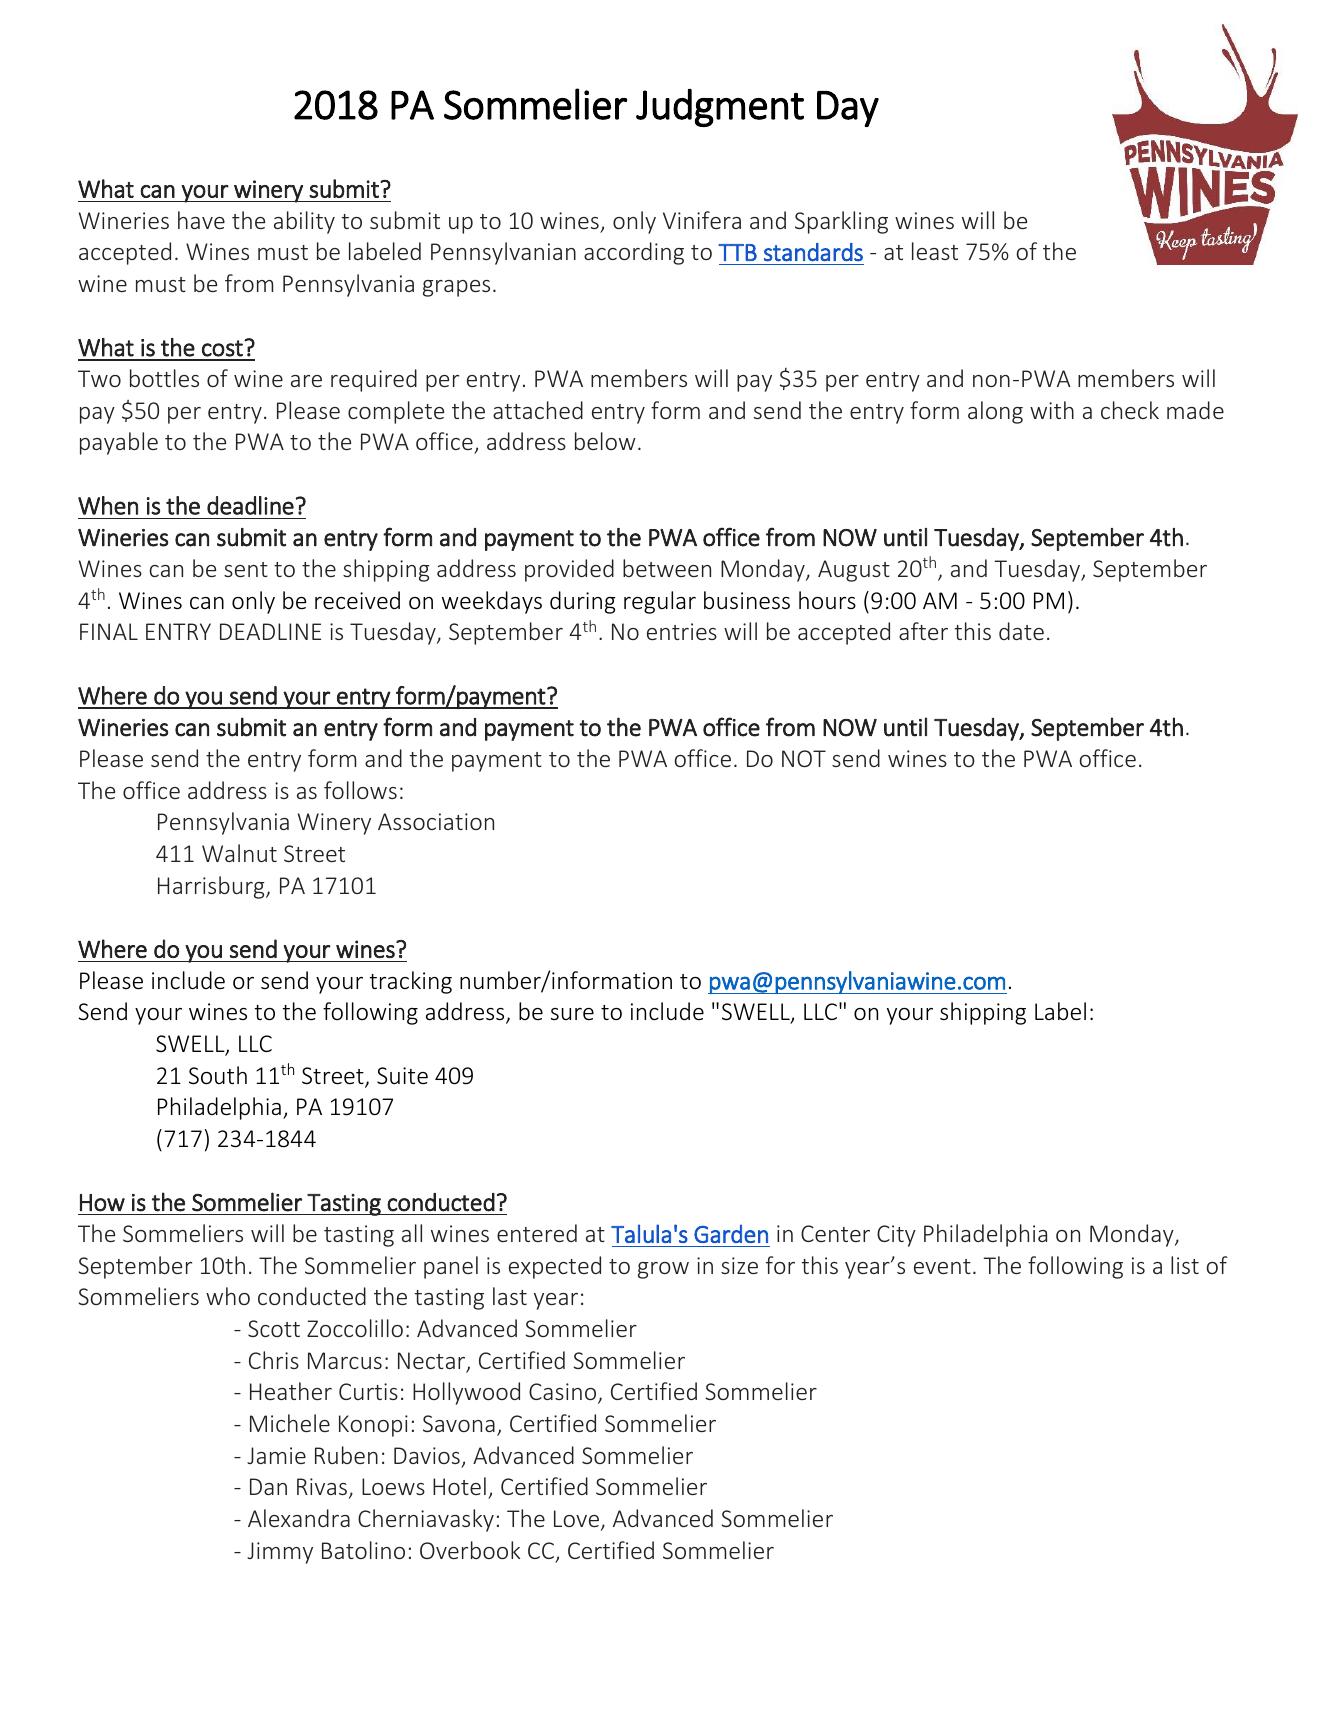 The width and height of the document is (1323, 1712). Describe the element at coordinates (1052, 410) in the document. I see `with` at that location.
